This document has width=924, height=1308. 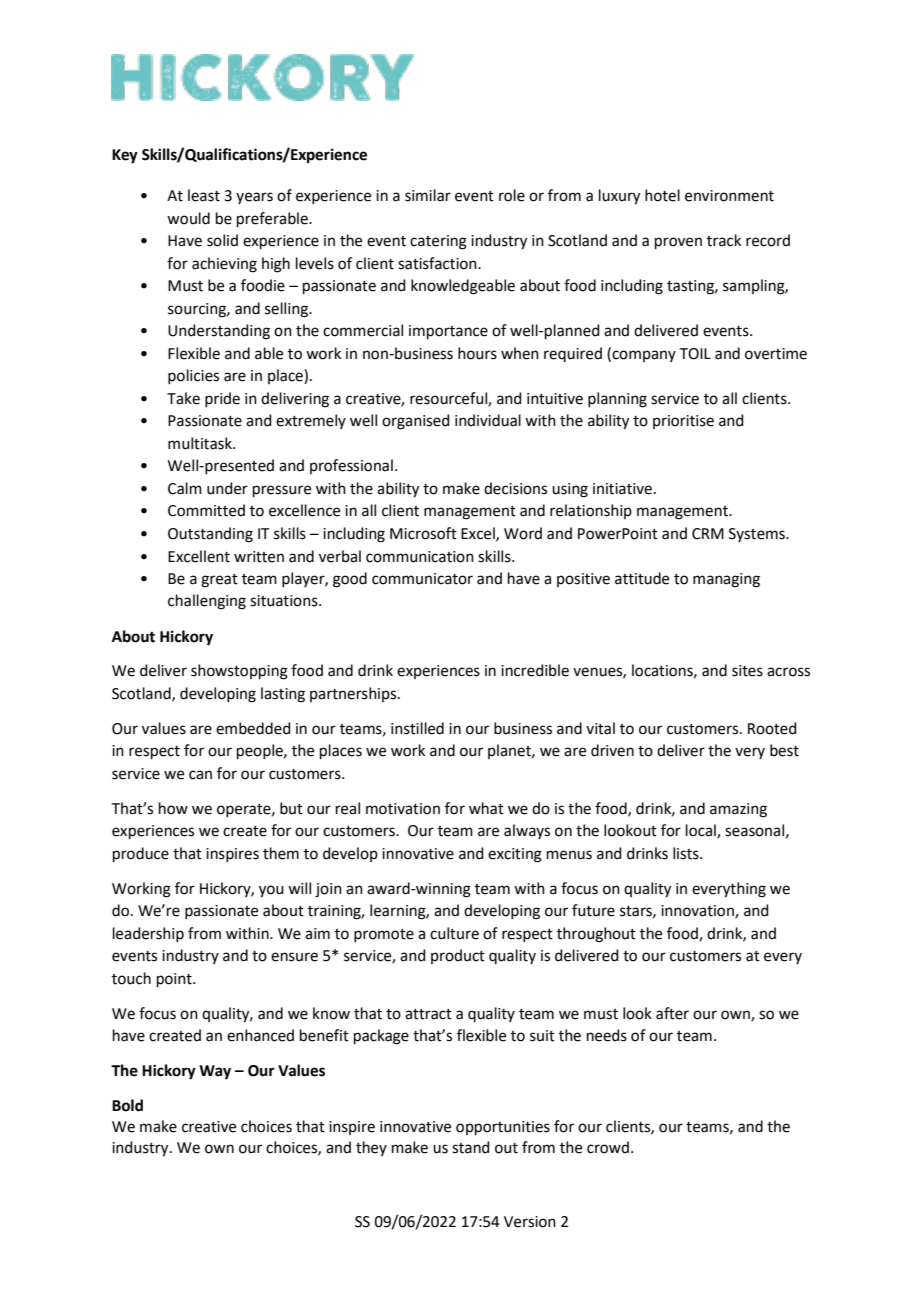 What do you see at coordinates (428, 195) in the document?
I see `similar` at bounding box center [428, 195].
